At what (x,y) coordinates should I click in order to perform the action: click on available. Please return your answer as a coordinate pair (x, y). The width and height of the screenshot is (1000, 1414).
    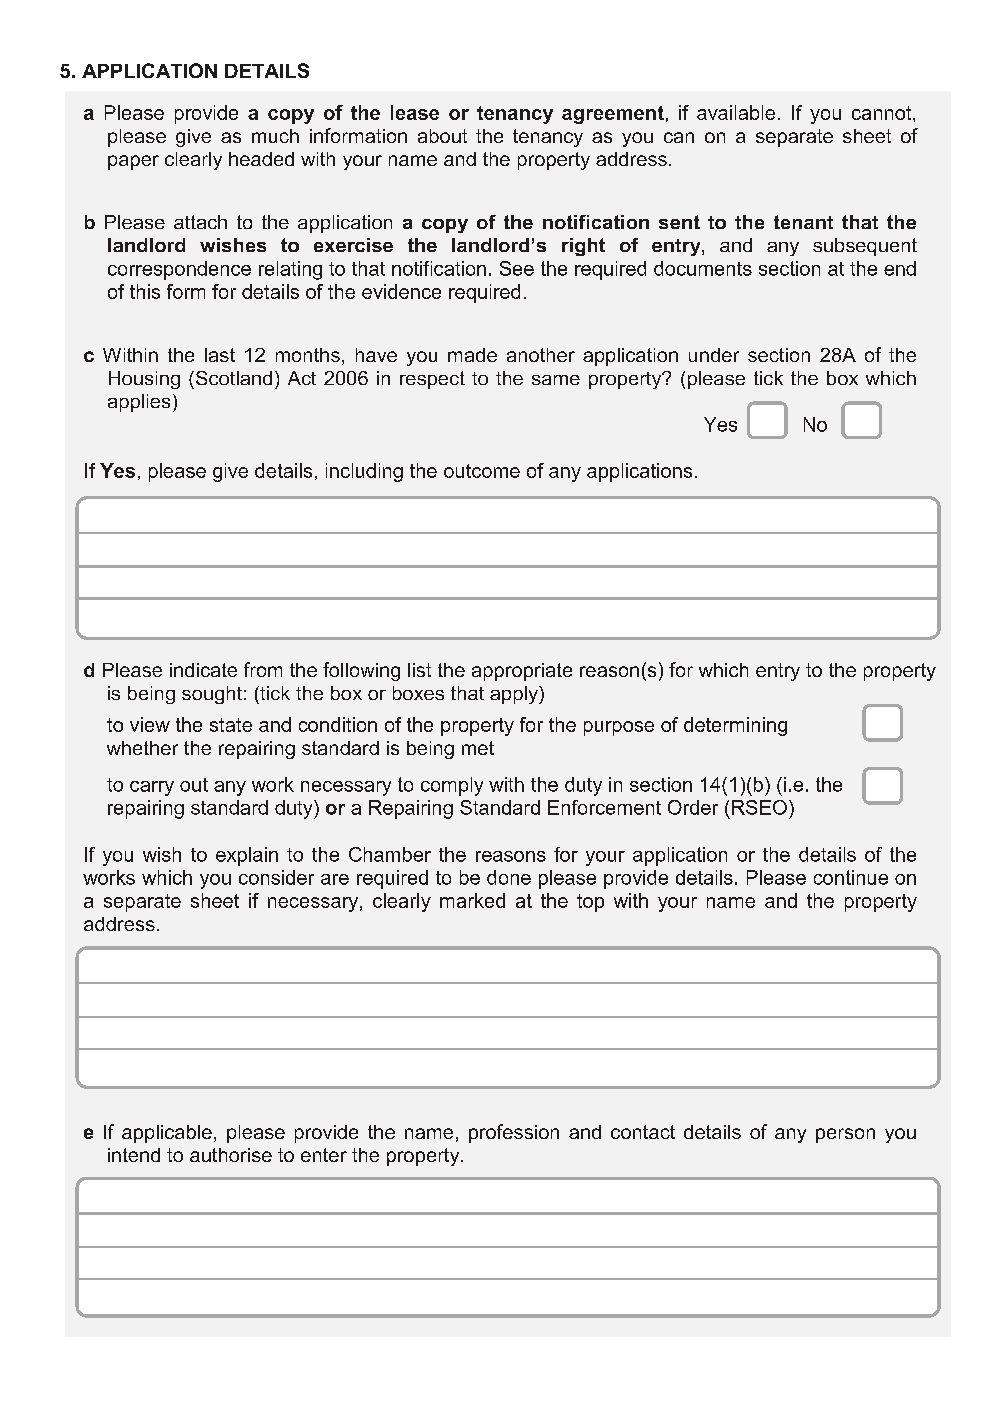
    Looking at the image, I should click on (736, 112).
